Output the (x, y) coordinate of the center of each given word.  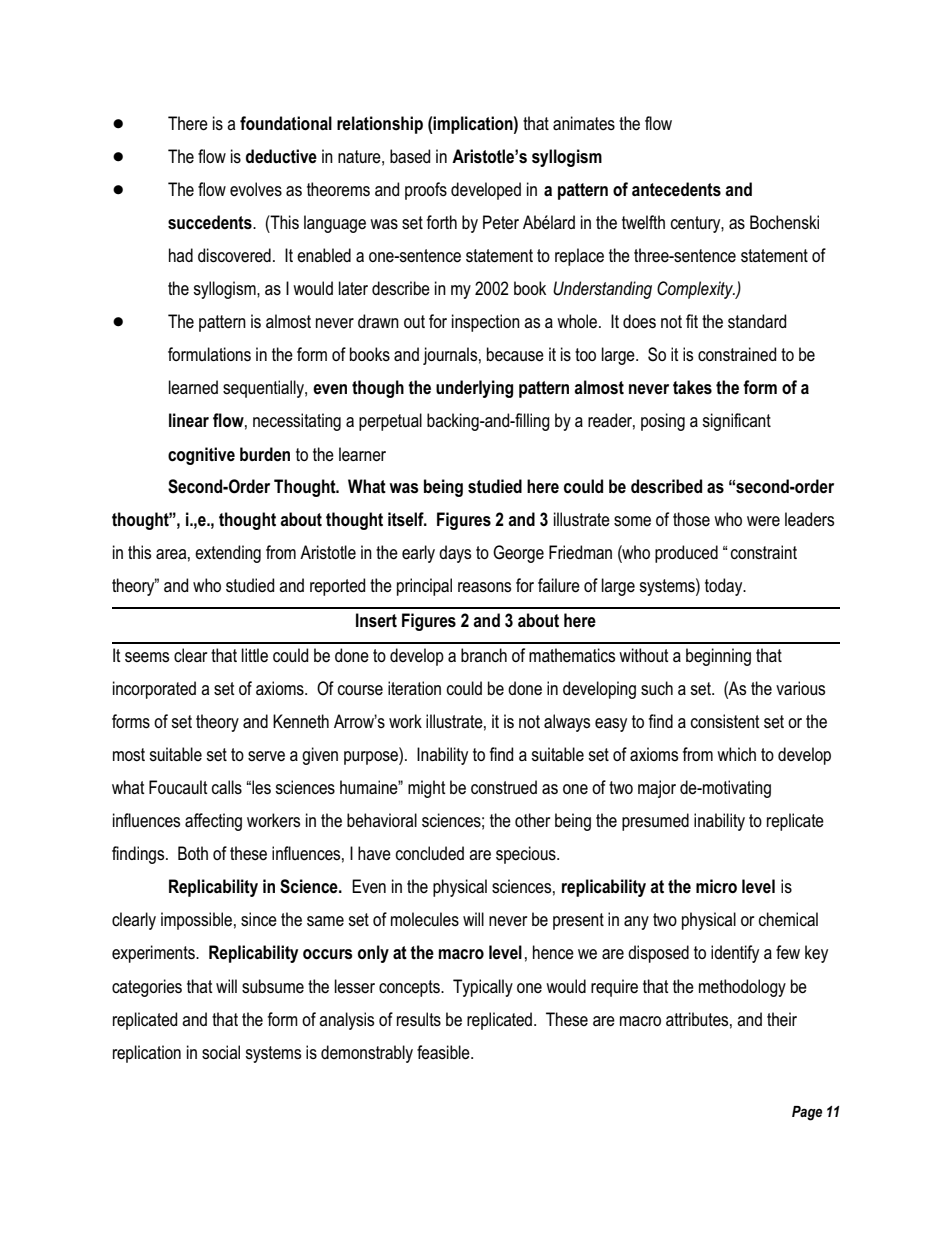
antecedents (676, 189)
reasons (484, 587)
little (255, 655)
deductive (281, 156)
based (410, 156)
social (221, 1052)
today (725, 587)
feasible (444, 1052)
